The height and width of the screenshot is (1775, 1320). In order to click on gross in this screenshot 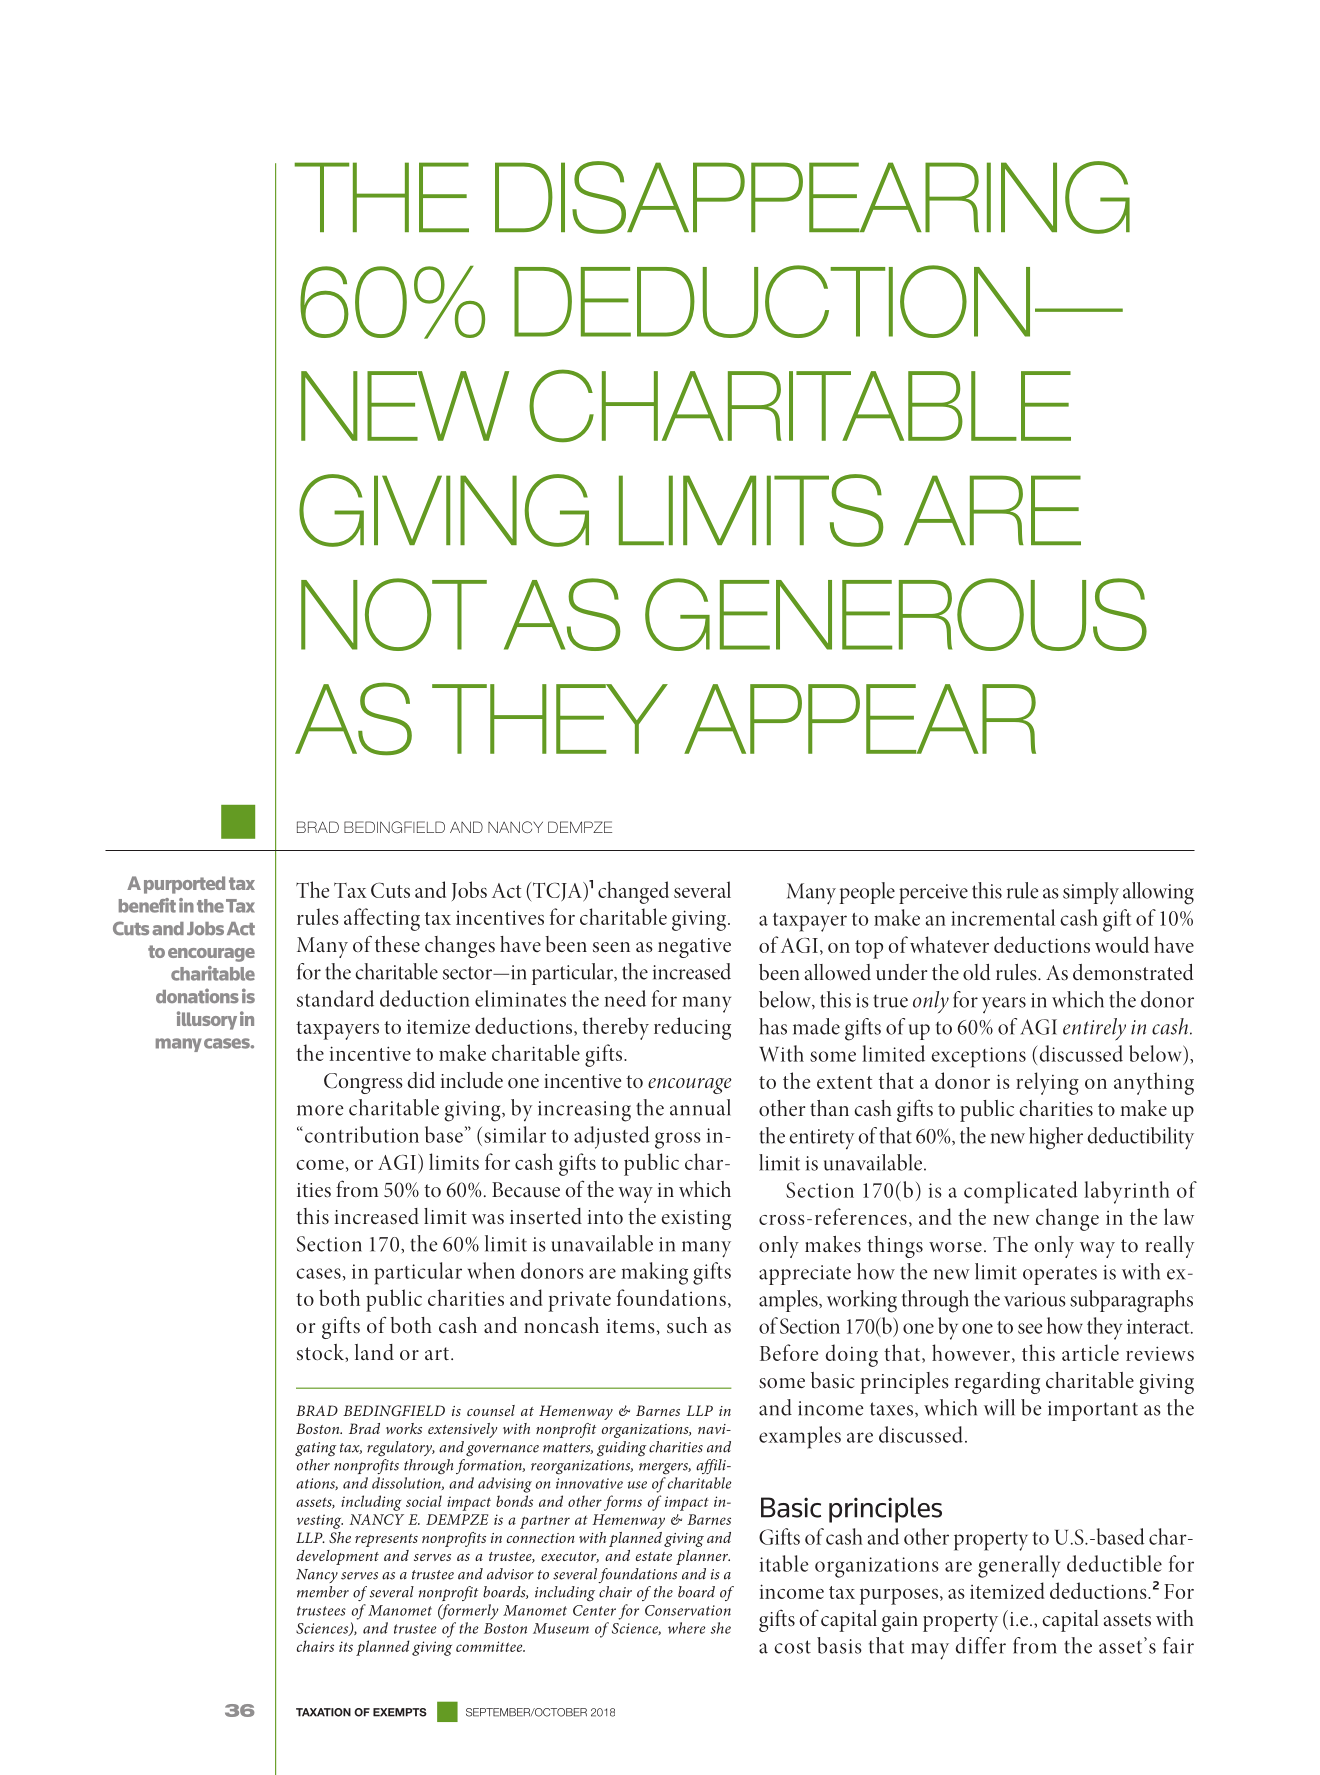, I will do `click(678, 1140)`.
